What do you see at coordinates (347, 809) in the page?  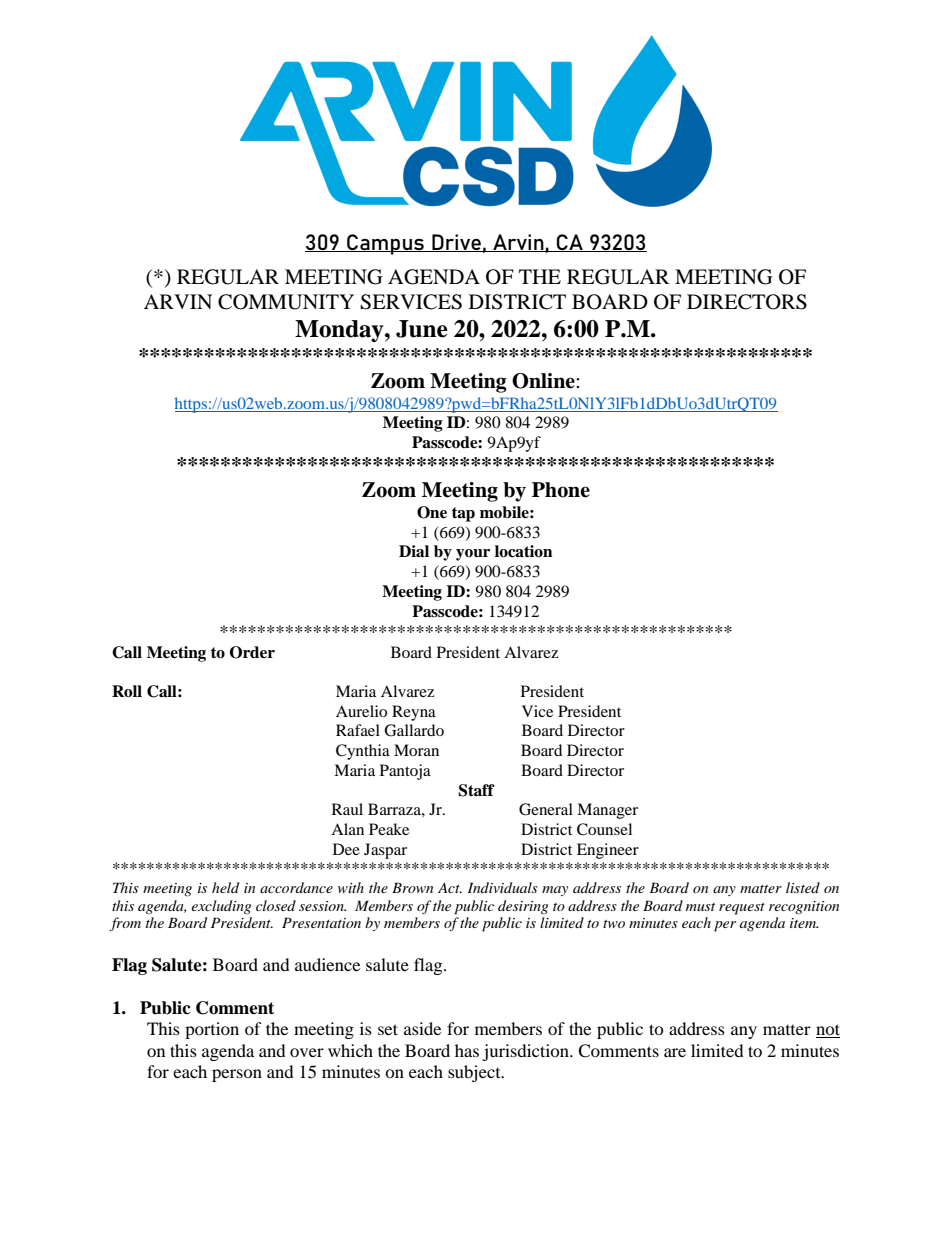 I see `Raul` at bounding box center [347, 809].
